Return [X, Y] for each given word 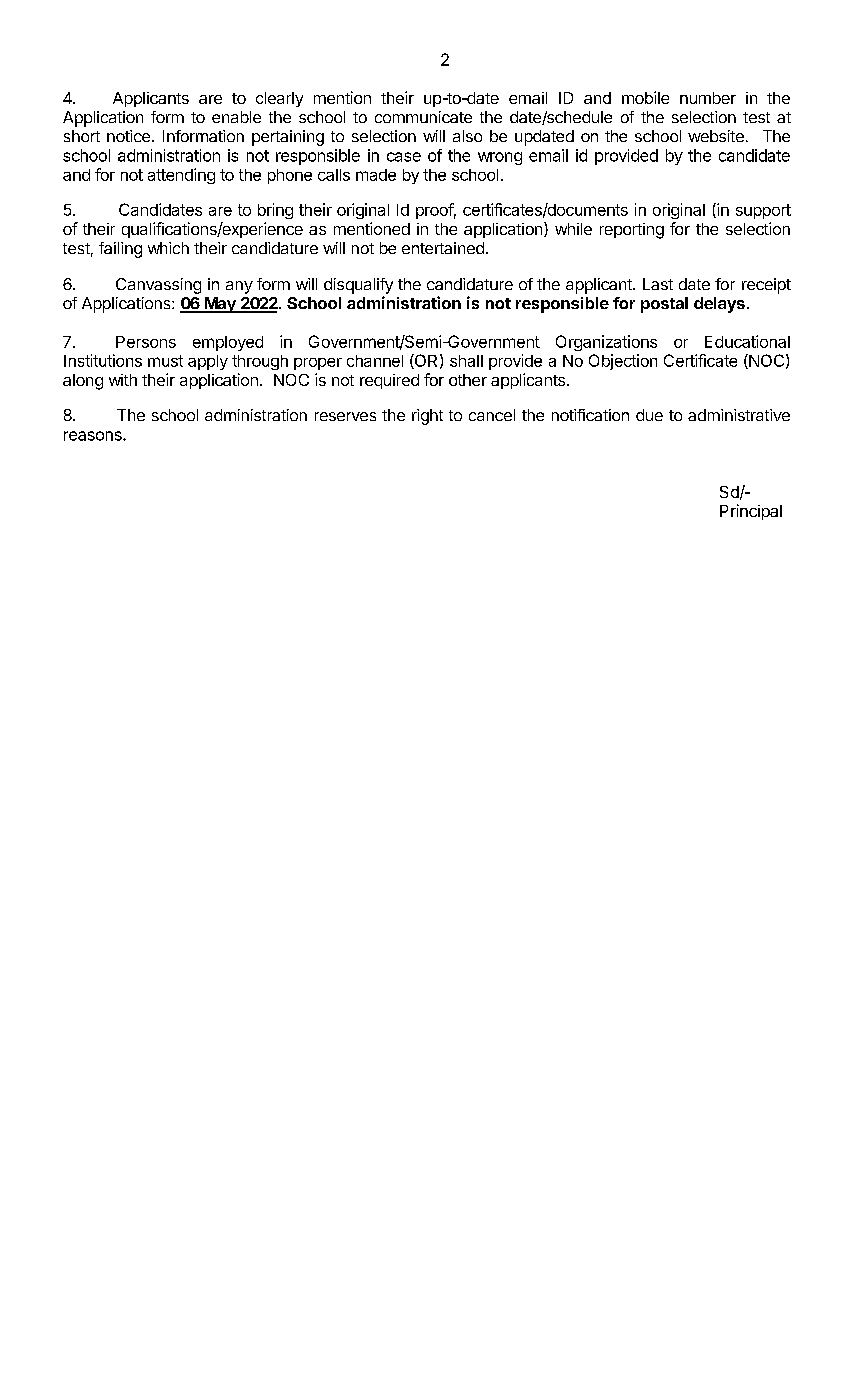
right [427, 417]
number [708, 98]
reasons [94, 436]
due [649, 415]
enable [236, 117]
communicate [423, 117]
